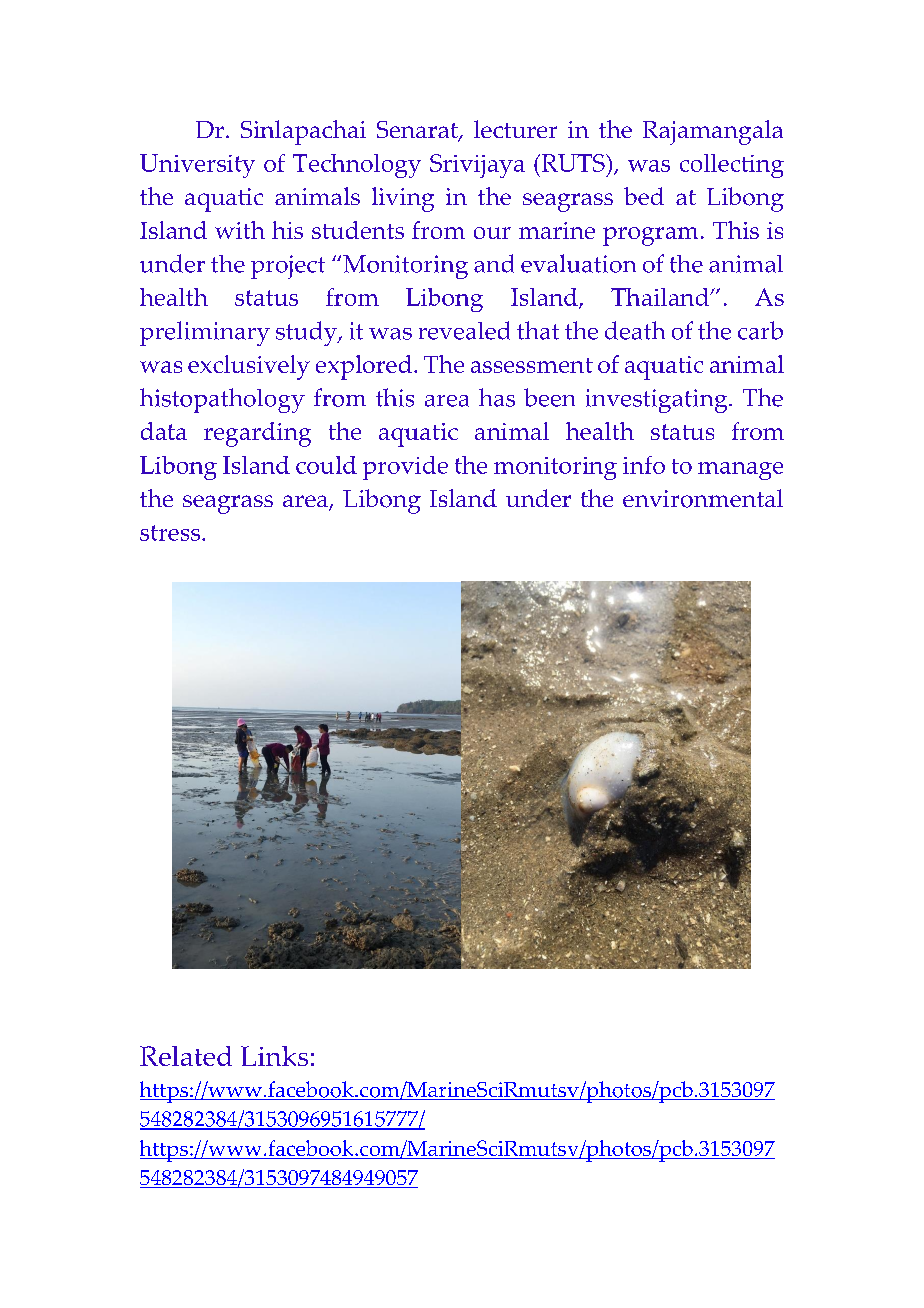 Image resolution: width=924 pixels, height=1308 pixels. Describe the element at coordinates (274, 1056) in the image. I see `Links` at that location.
